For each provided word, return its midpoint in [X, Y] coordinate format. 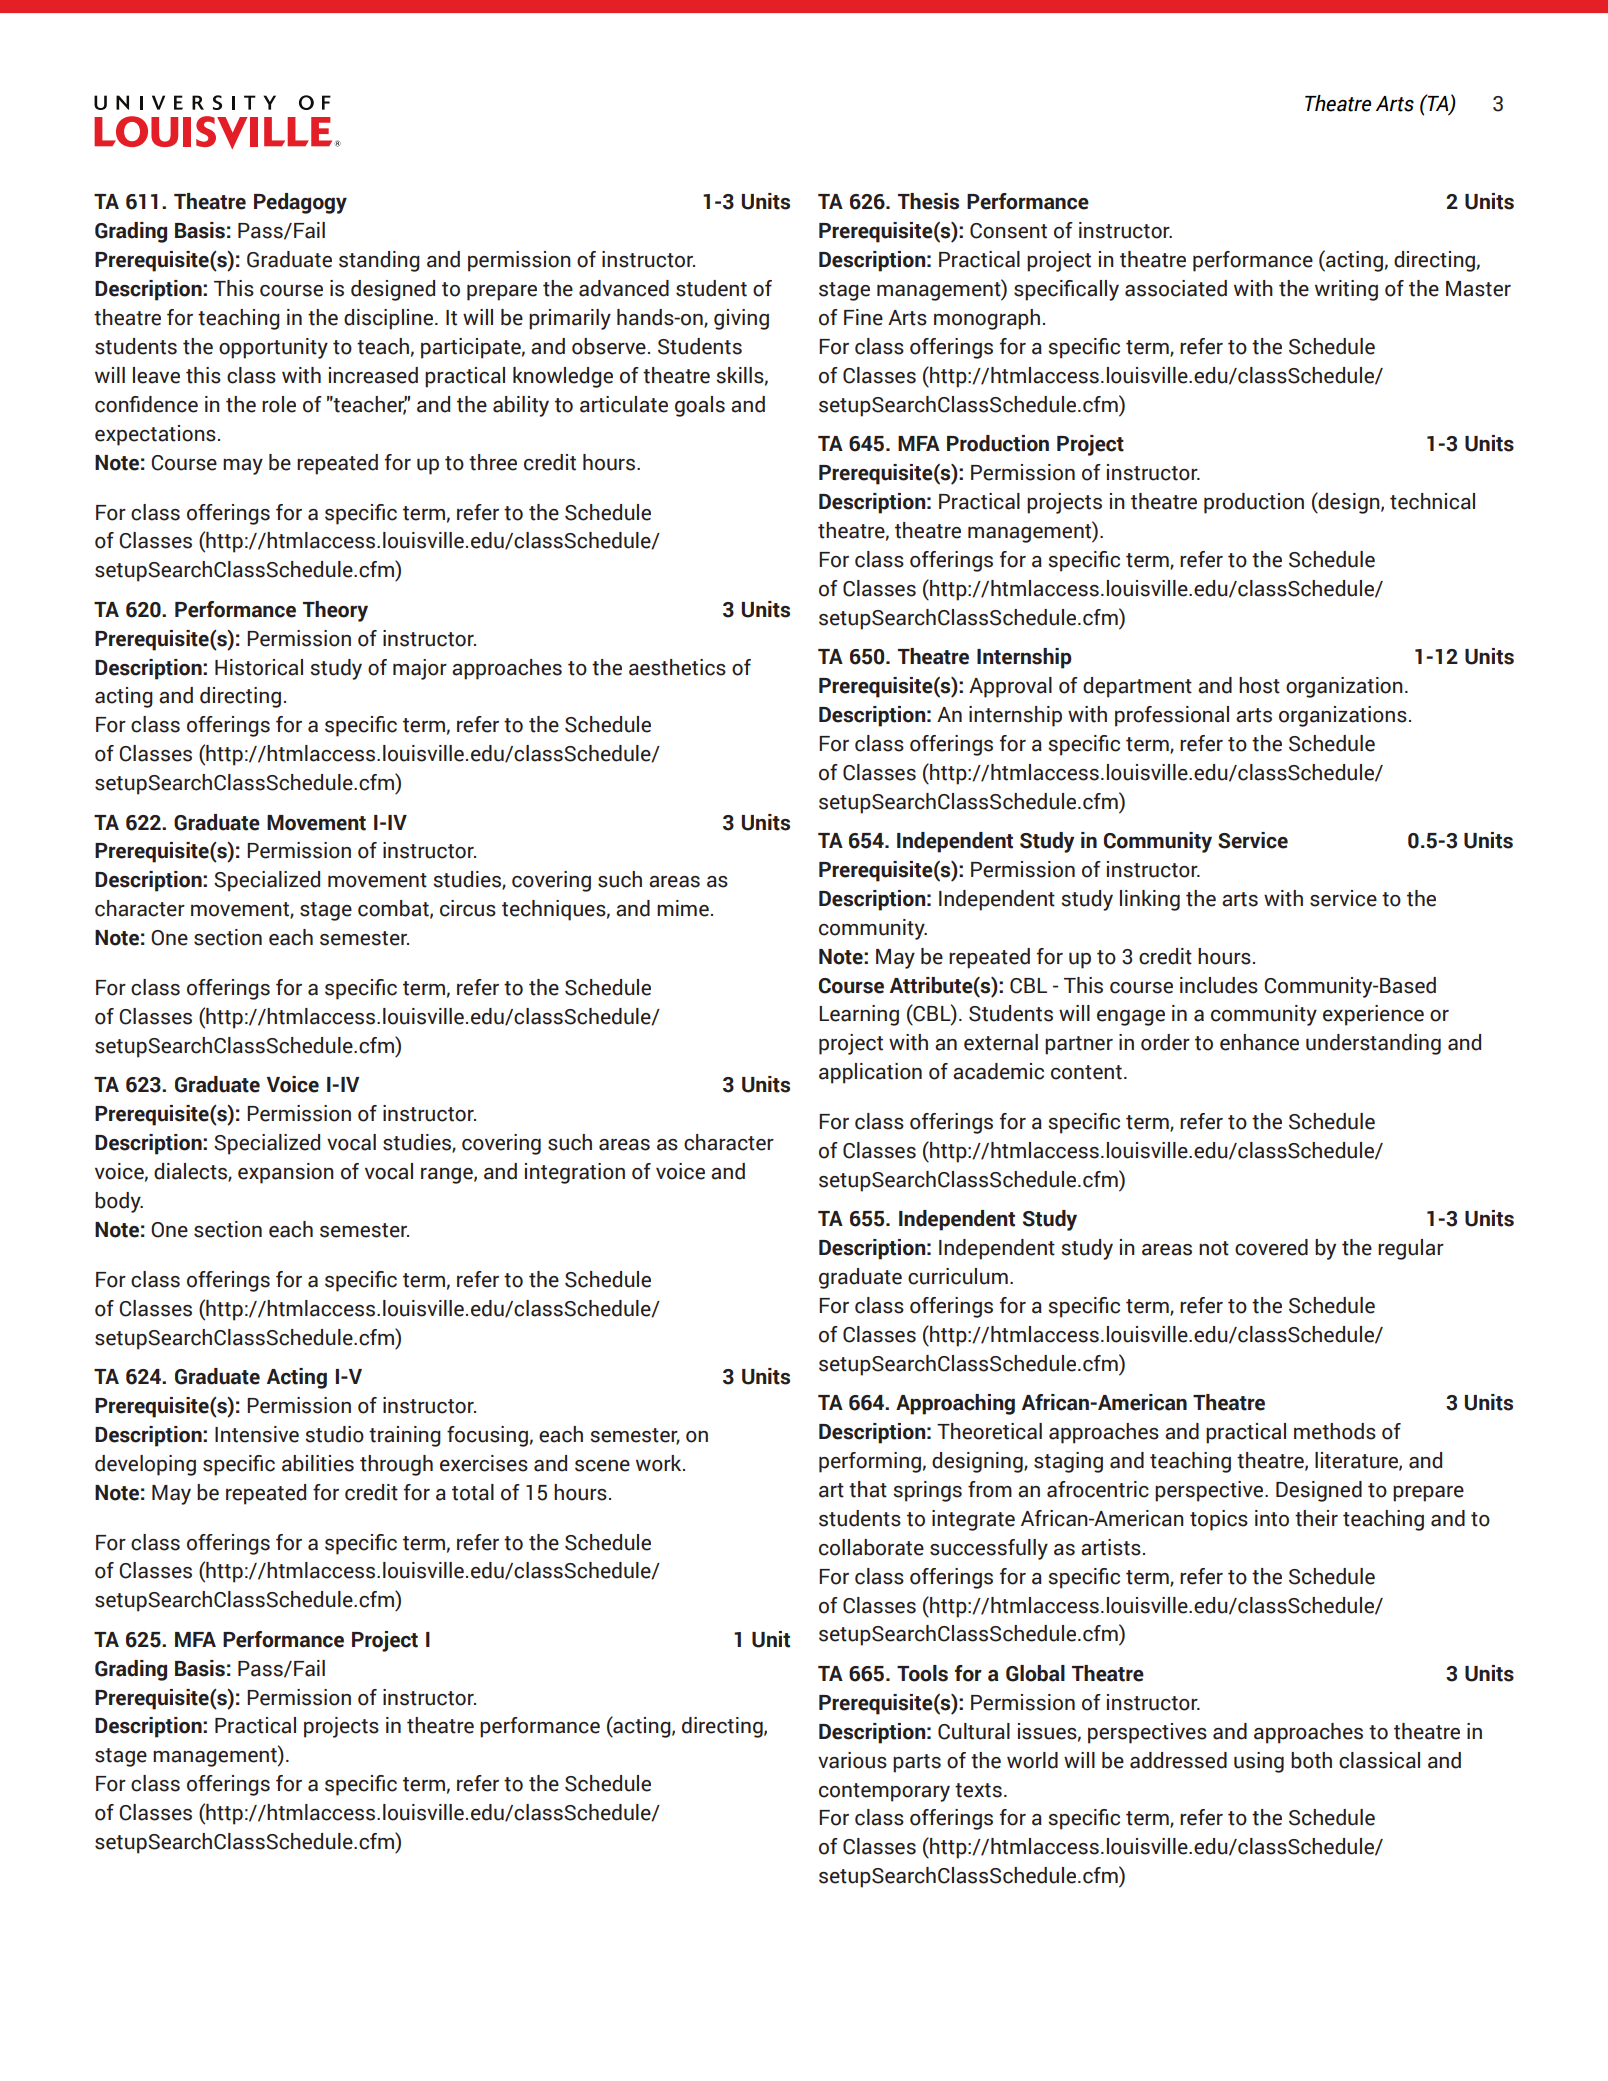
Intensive [257, 1434]
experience [1373, 1015]
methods [1335, 1431]
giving [741, 319]
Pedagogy [300, 203]
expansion [286, 1173]
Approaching [955, 1404]
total [473, 1492]
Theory [335, 611]
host [1259, 685]
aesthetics [677, 667]
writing [1346, 290]
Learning [859, 1015]
